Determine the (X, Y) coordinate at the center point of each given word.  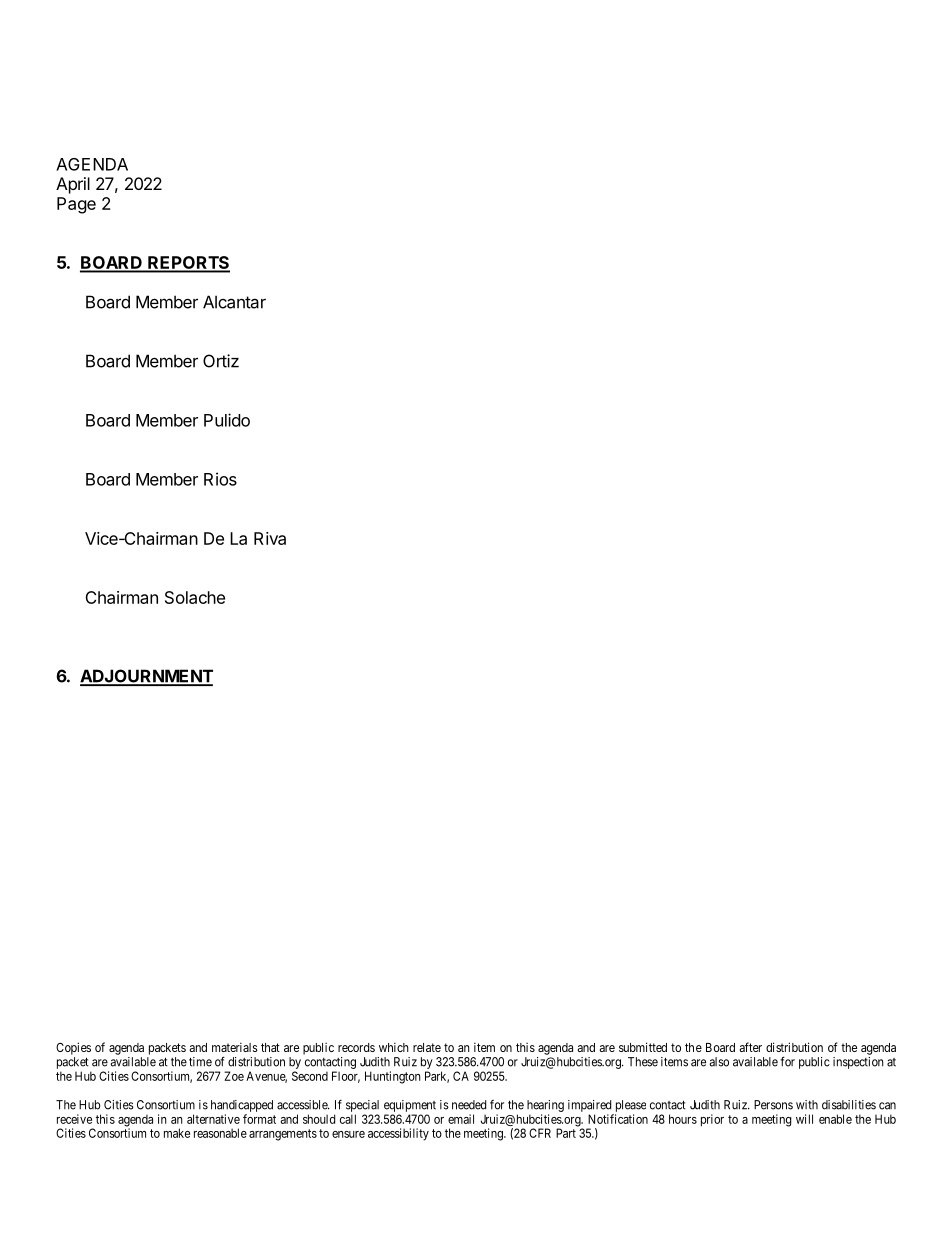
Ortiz (221, 361)
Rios (220, 479)
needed (469, 1105)
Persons (773, 1105)
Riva (270, 538)
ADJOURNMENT (146, 677)
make (177, 1133)
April (73, 185)
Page (76, 205)
